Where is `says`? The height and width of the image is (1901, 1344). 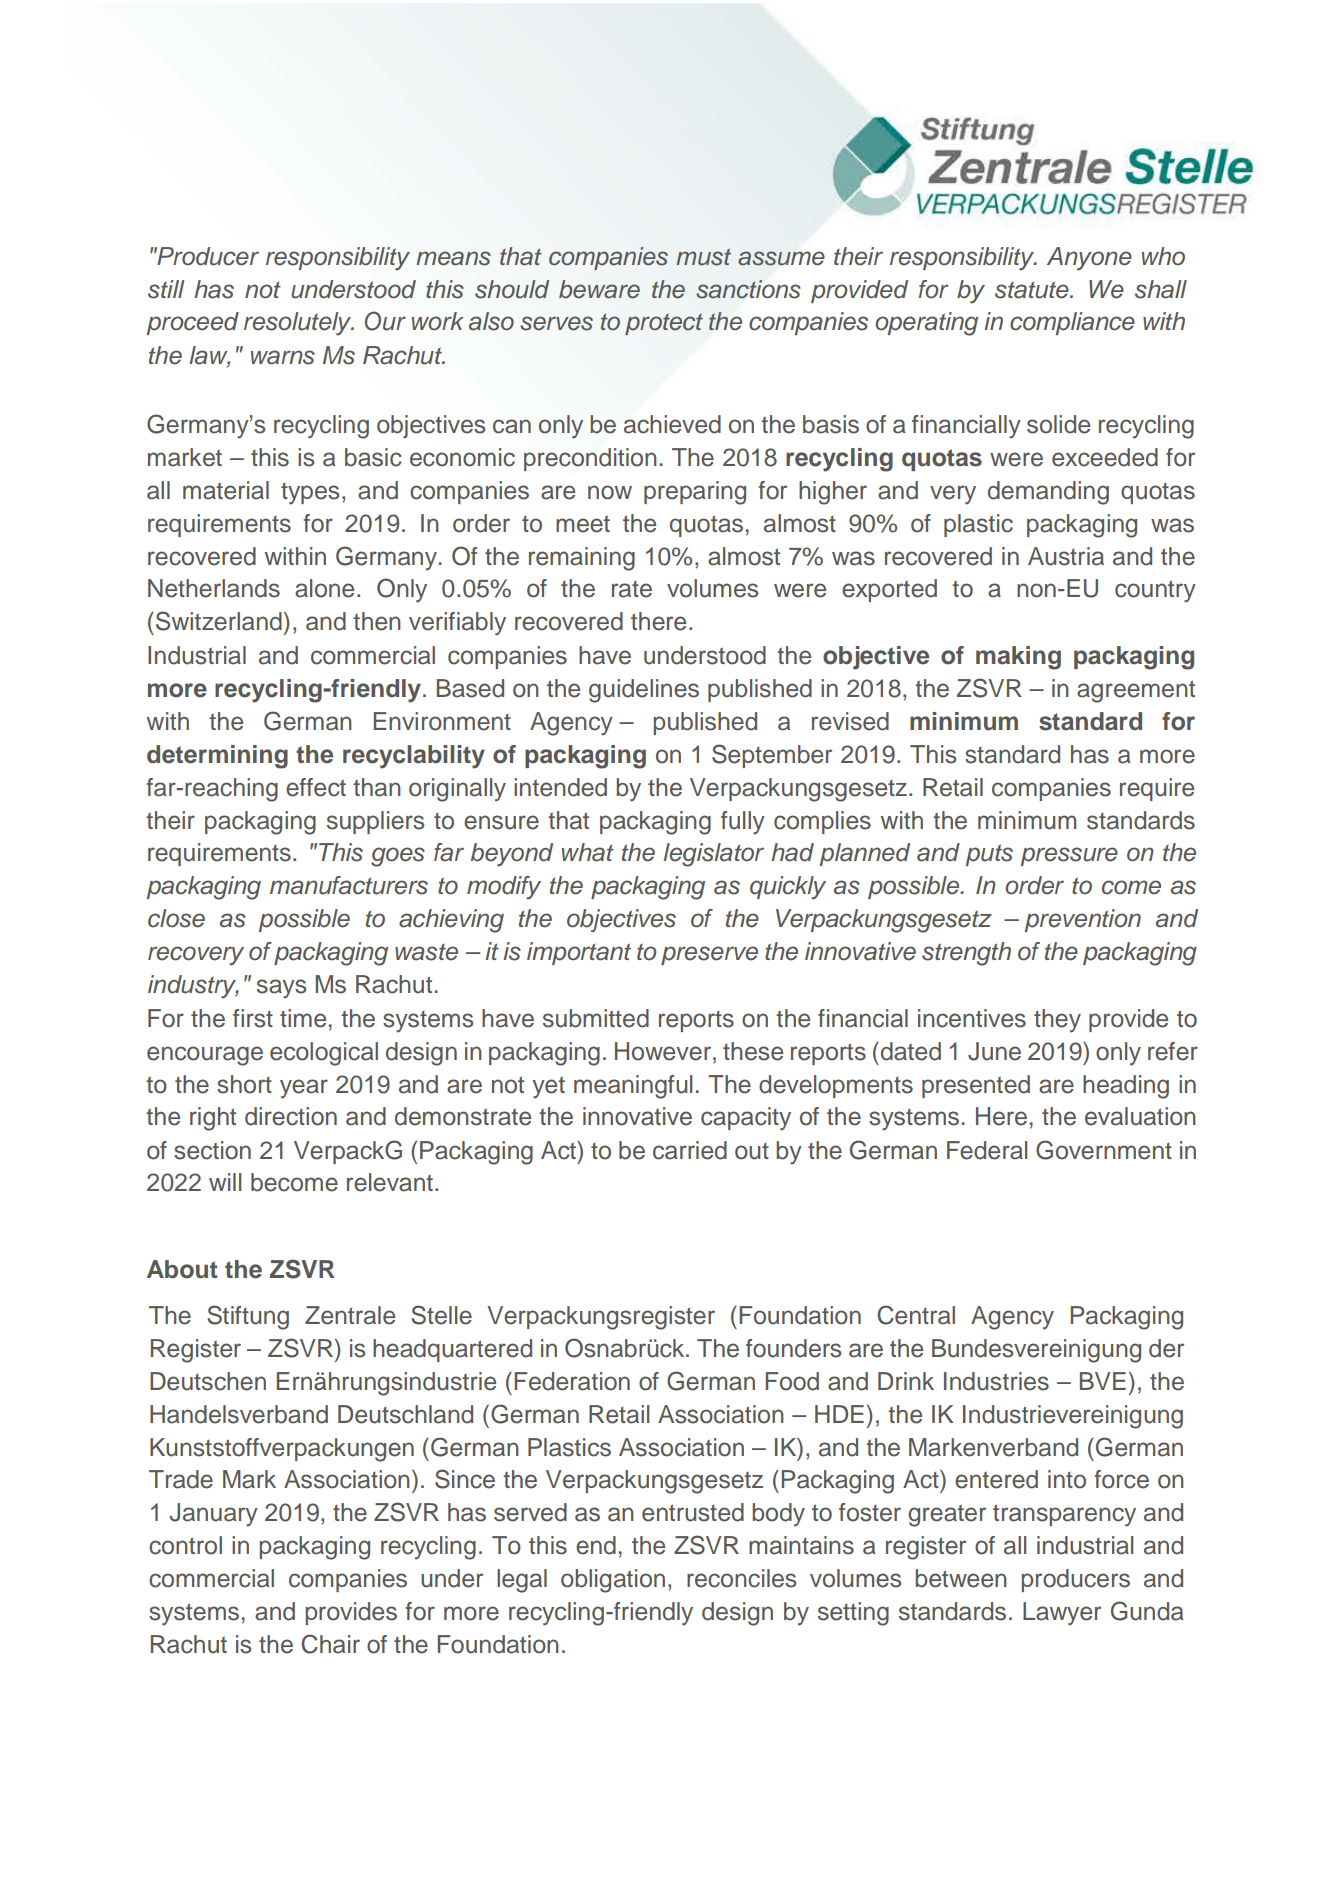 says is located at coordinates (281, 989).
